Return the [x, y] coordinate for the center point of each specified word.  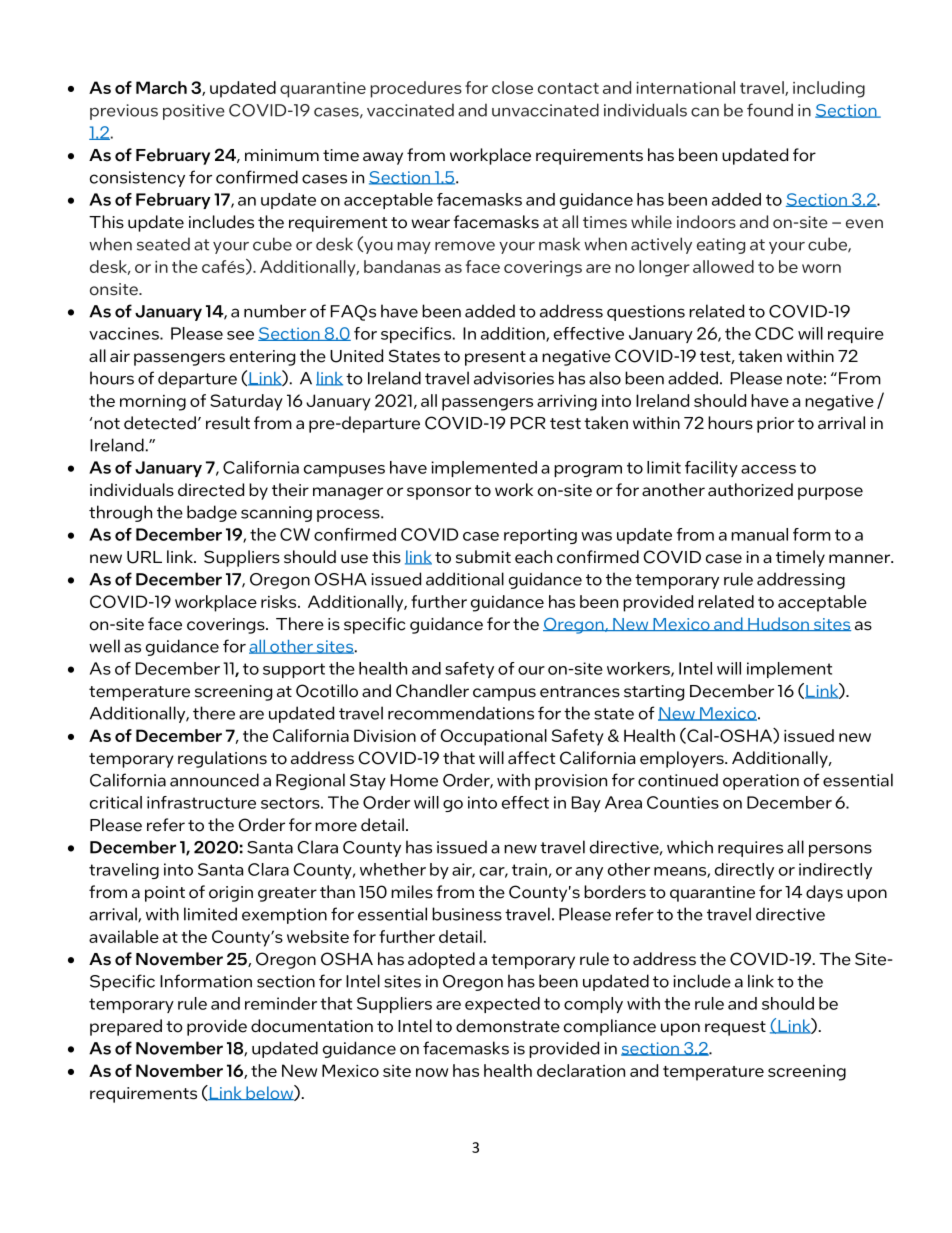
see [240, 335]
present [495, 358]
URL [144, 557]
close [512, 87]
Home [414, 780]
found [770, 110]
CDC [774, 333]
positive [194, 112]
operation [761, 782]
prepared [126, 1027]
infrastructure [201, 802]
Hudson [778, 624]
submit [483, 557]
